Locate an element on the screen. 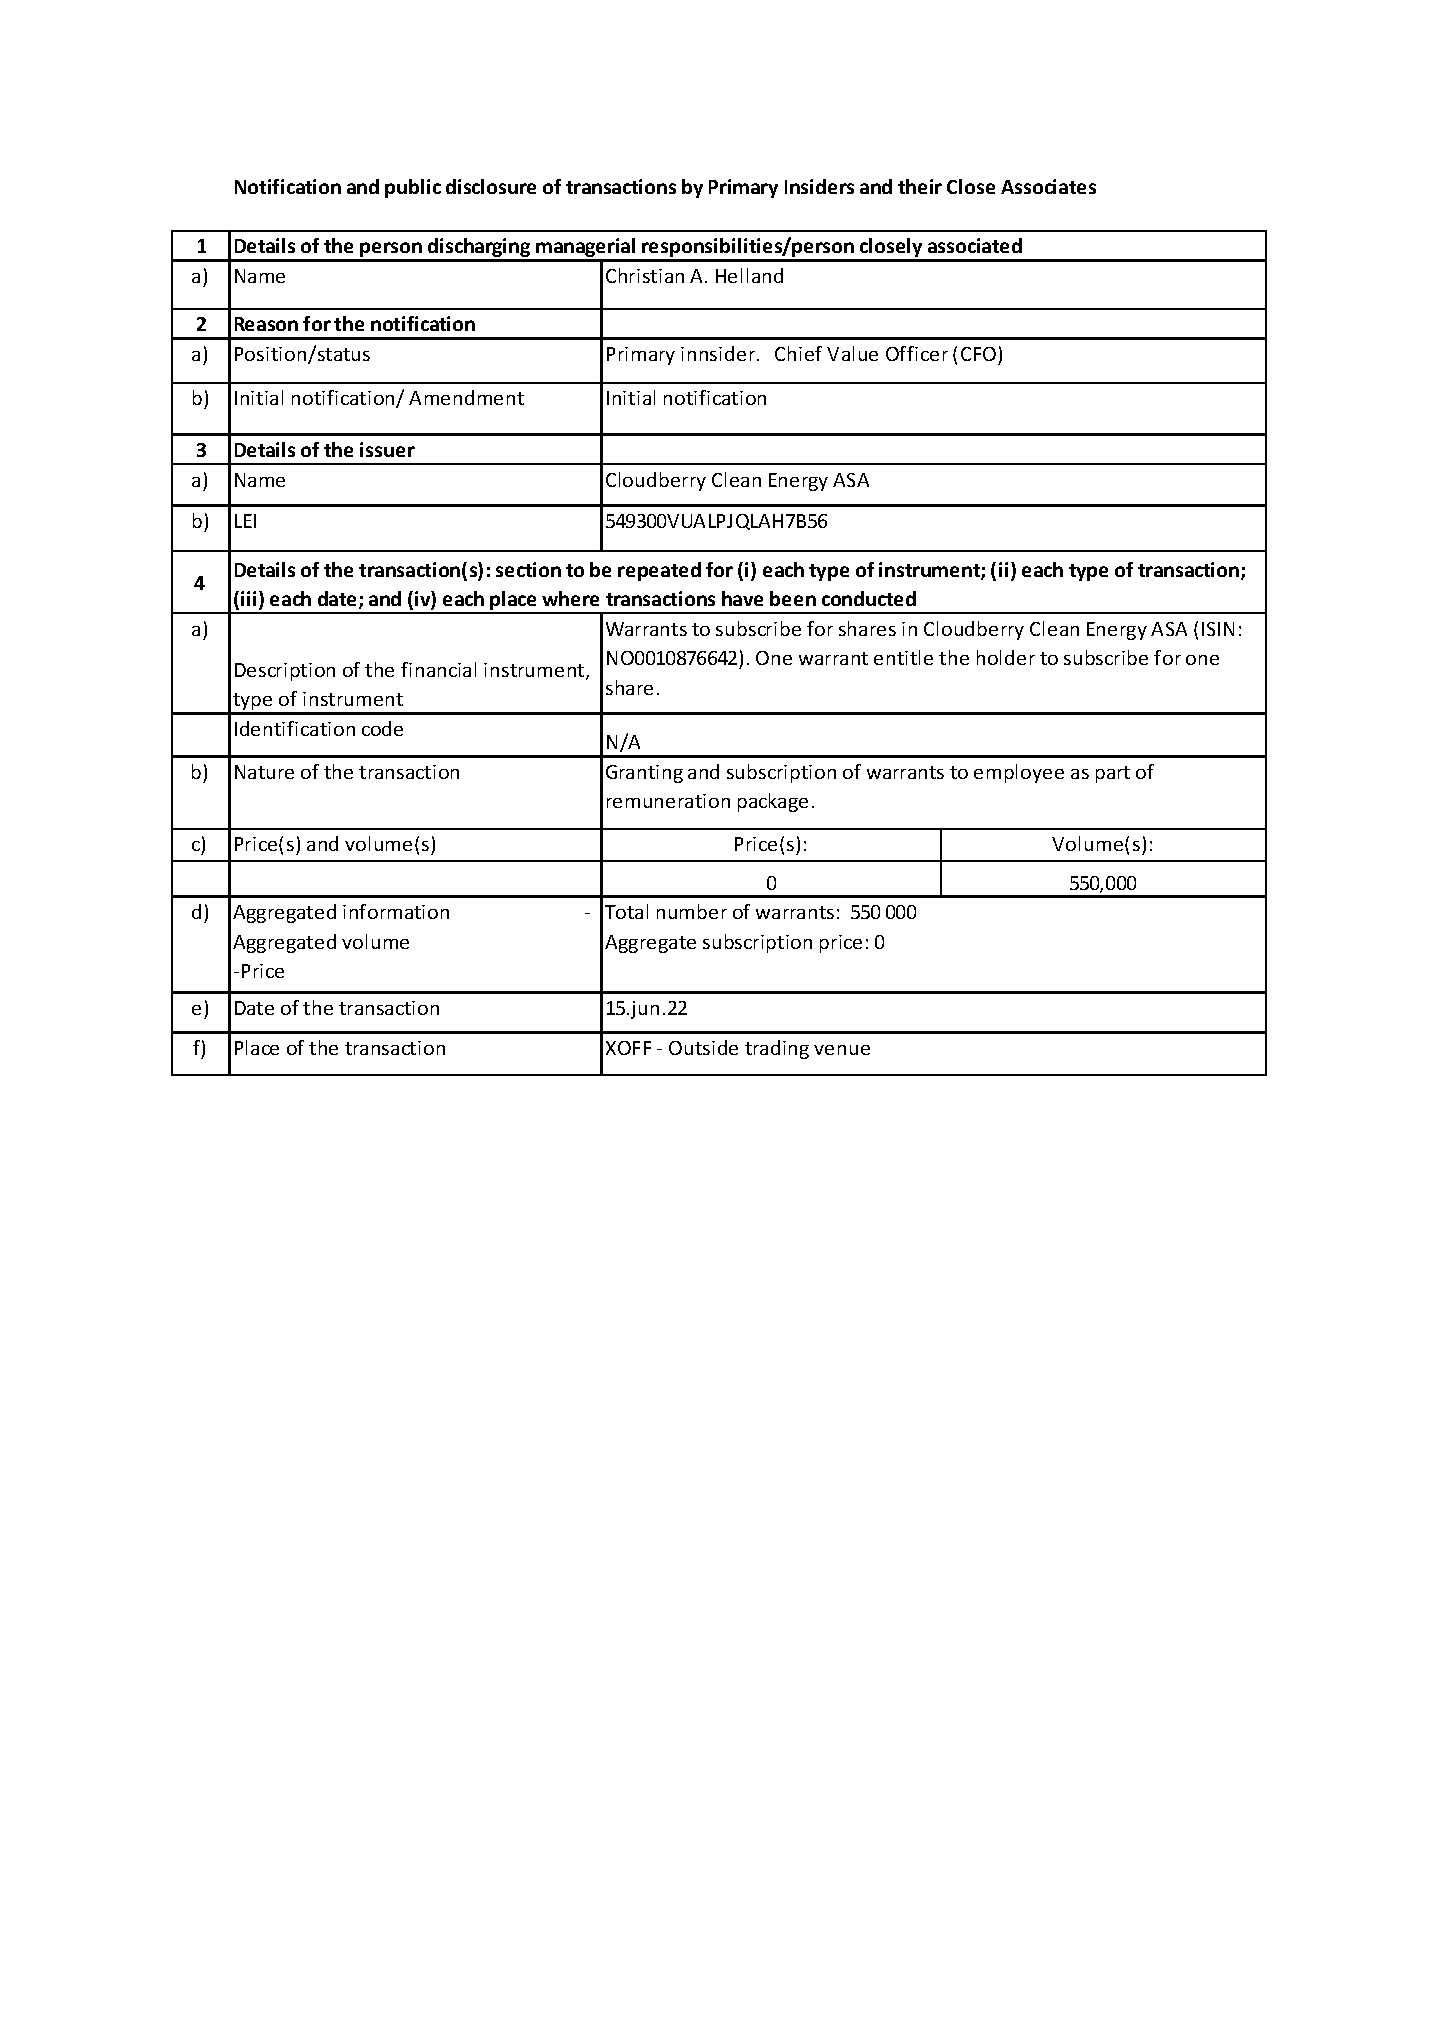  ISIN is located at coordinates (1218, 629).
